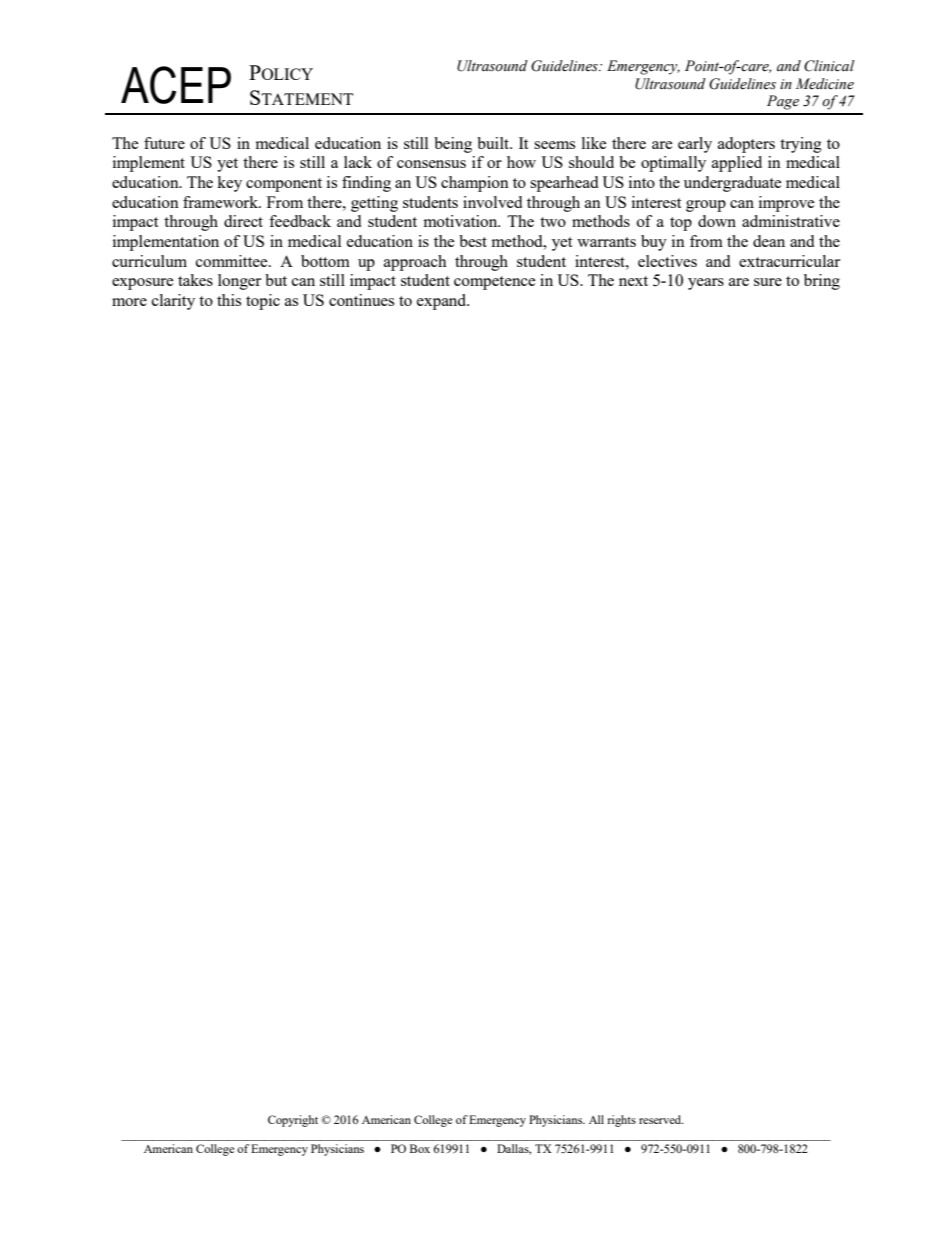  I want to click on clarity, so click(173, 302).
